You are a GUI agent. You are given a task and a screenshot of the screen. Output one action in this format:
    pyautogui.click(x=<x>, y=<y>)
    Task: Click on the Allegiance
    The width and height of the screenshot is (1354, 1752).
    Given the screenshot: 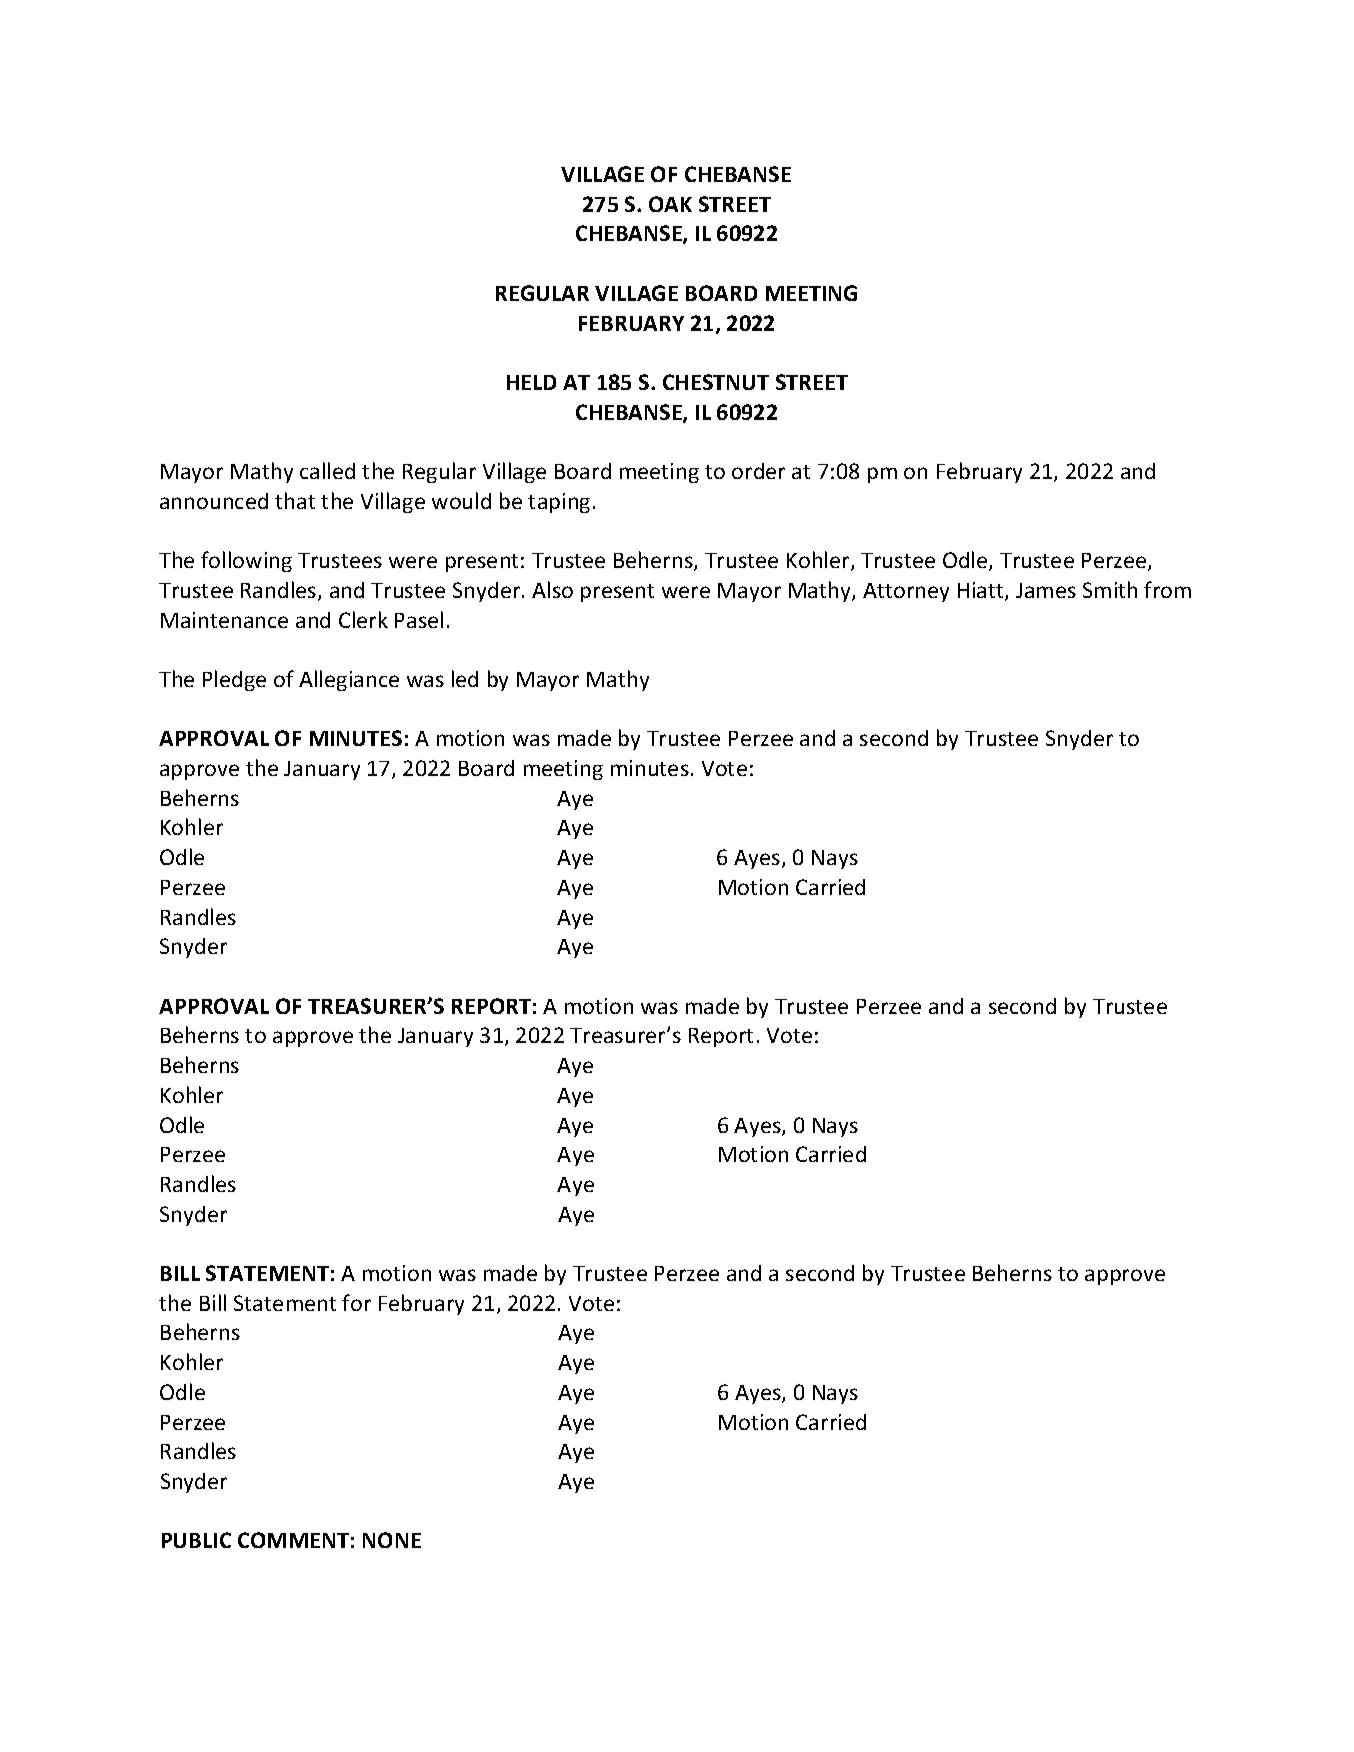 What is the action you would take?
    pyautogui.click(x=349, y=680)
